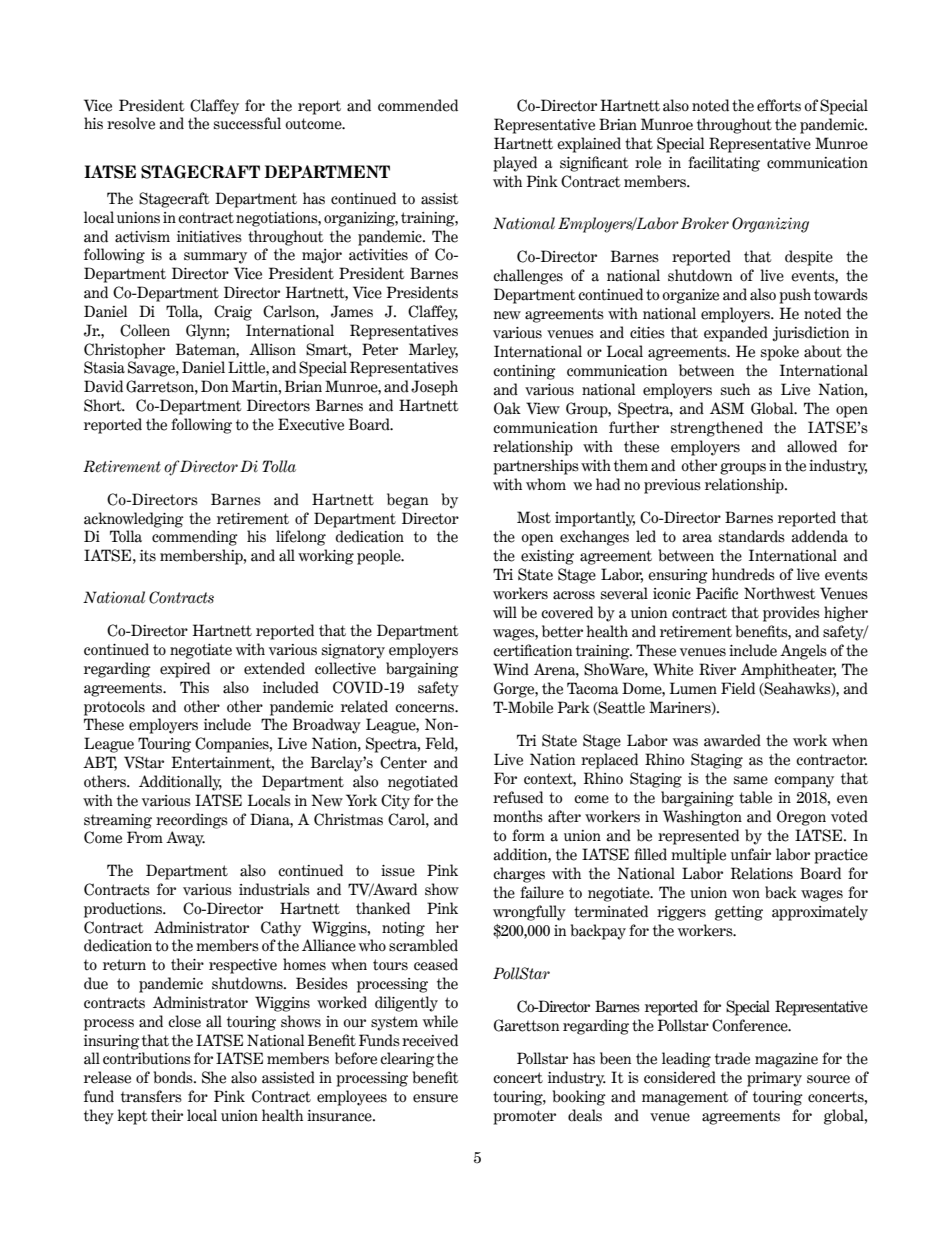  Describe the element at coordinates (435, 1098) in the page. I see `ensure` at that location.
